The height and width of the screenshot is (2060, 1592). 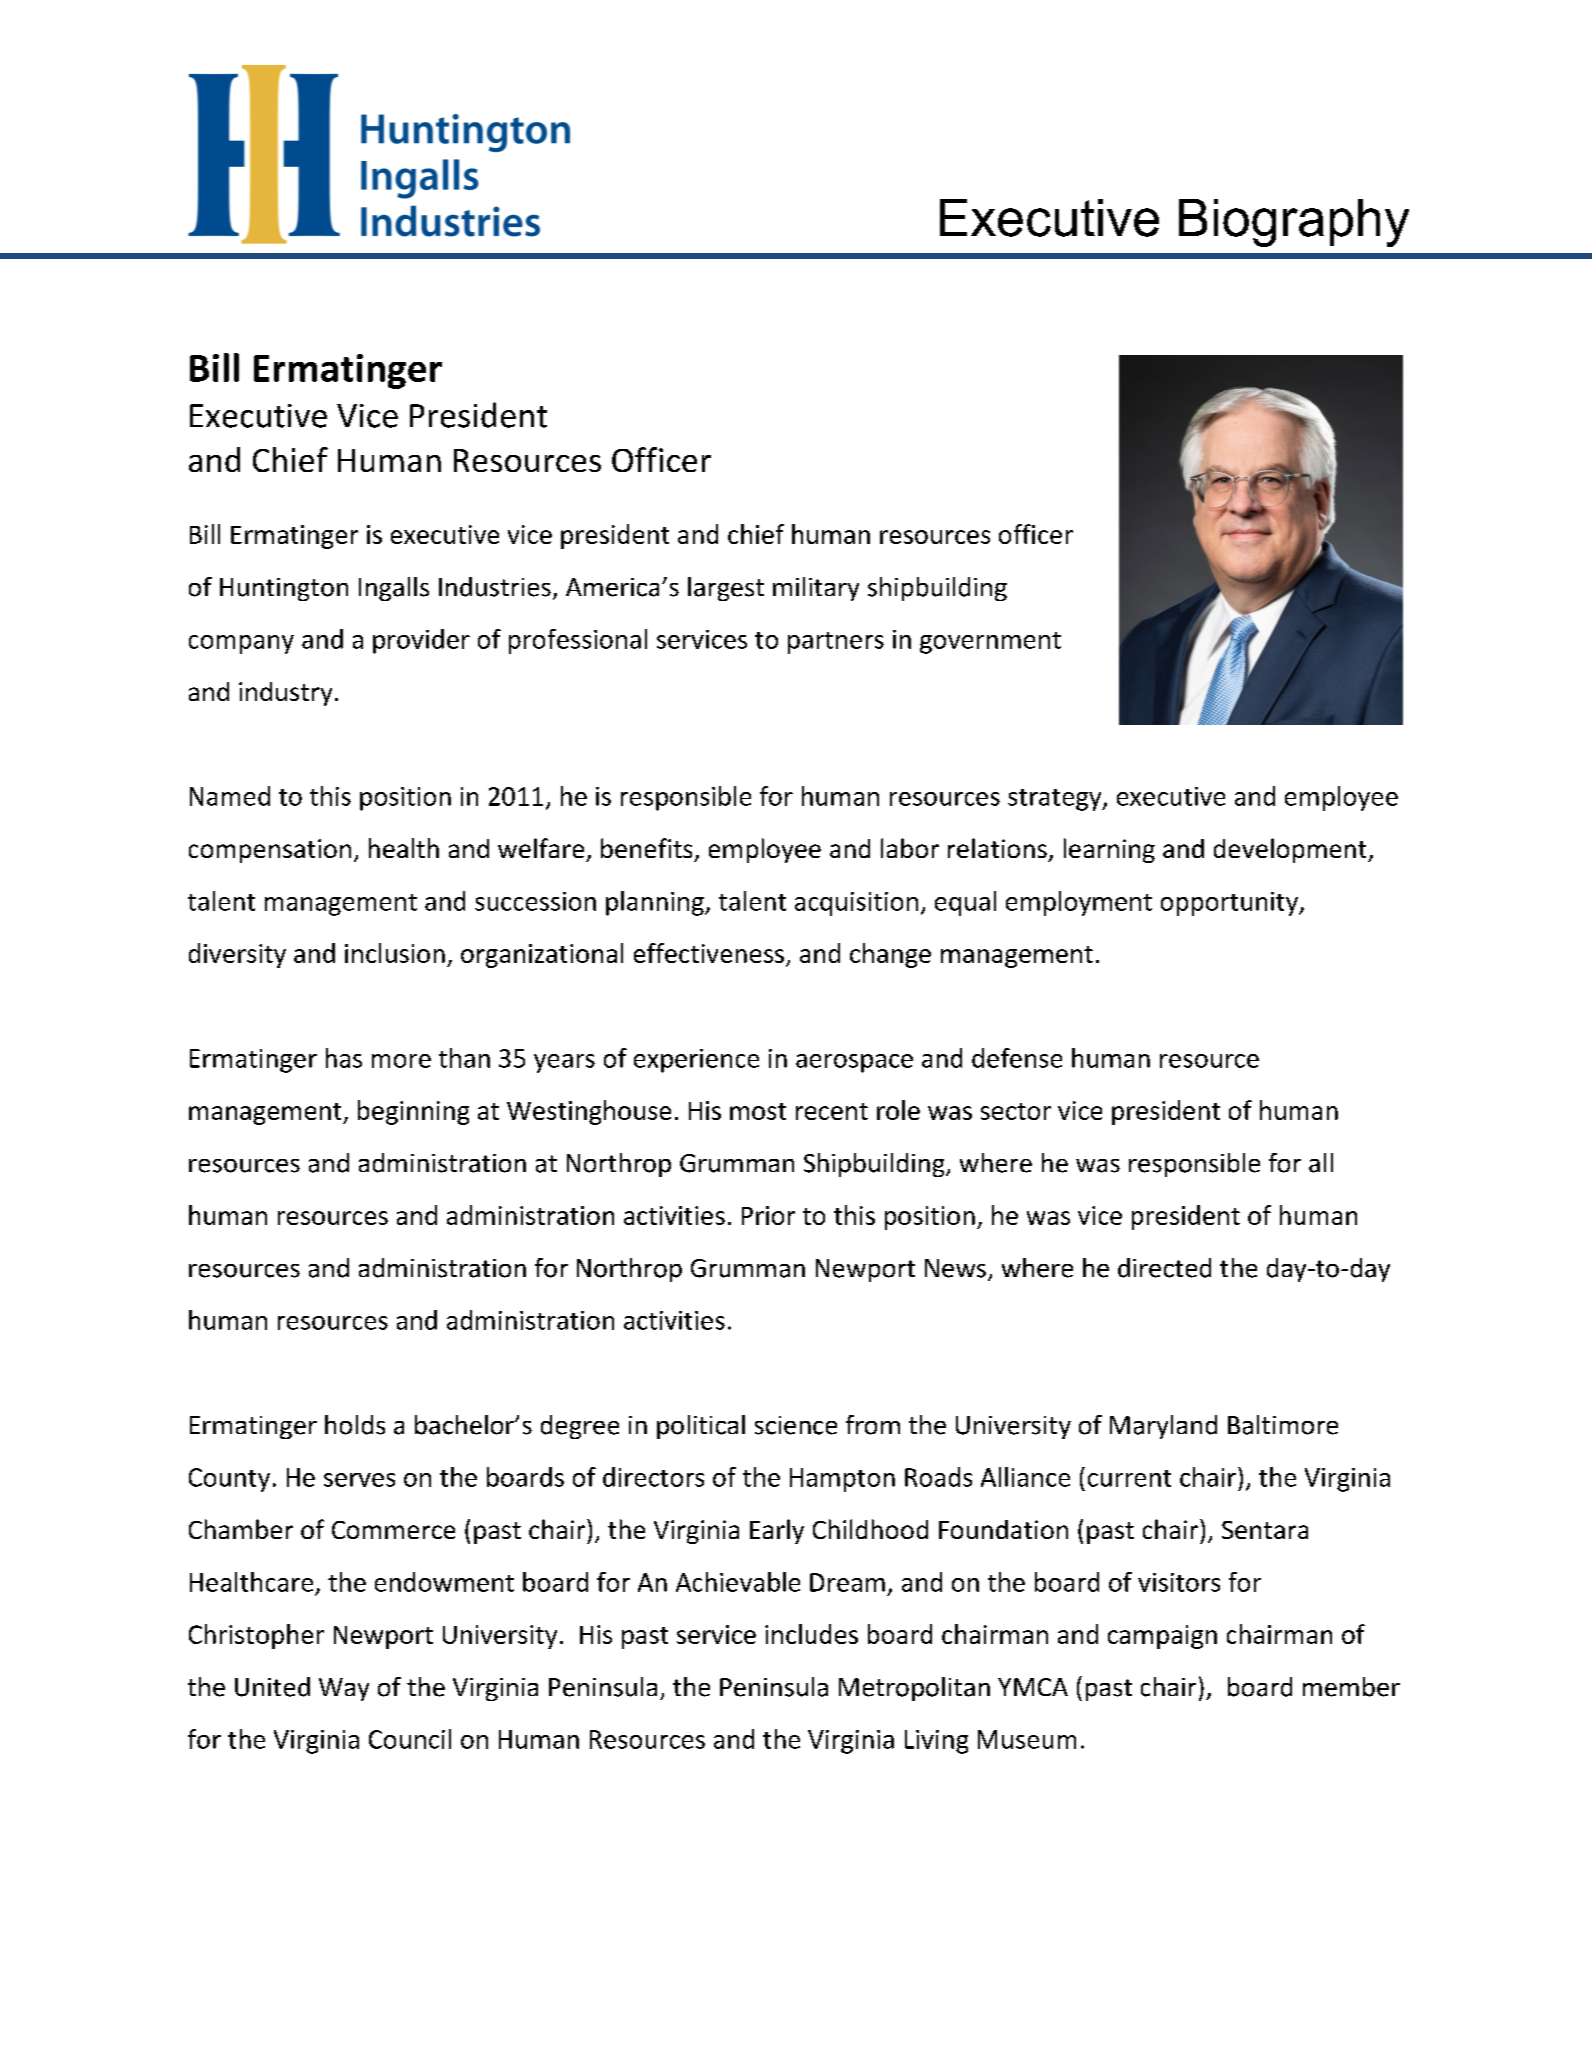 What do you see at coordinates (395, 953) in the screenshot?
I see `inclusion` at bounding box center [395, 953].
